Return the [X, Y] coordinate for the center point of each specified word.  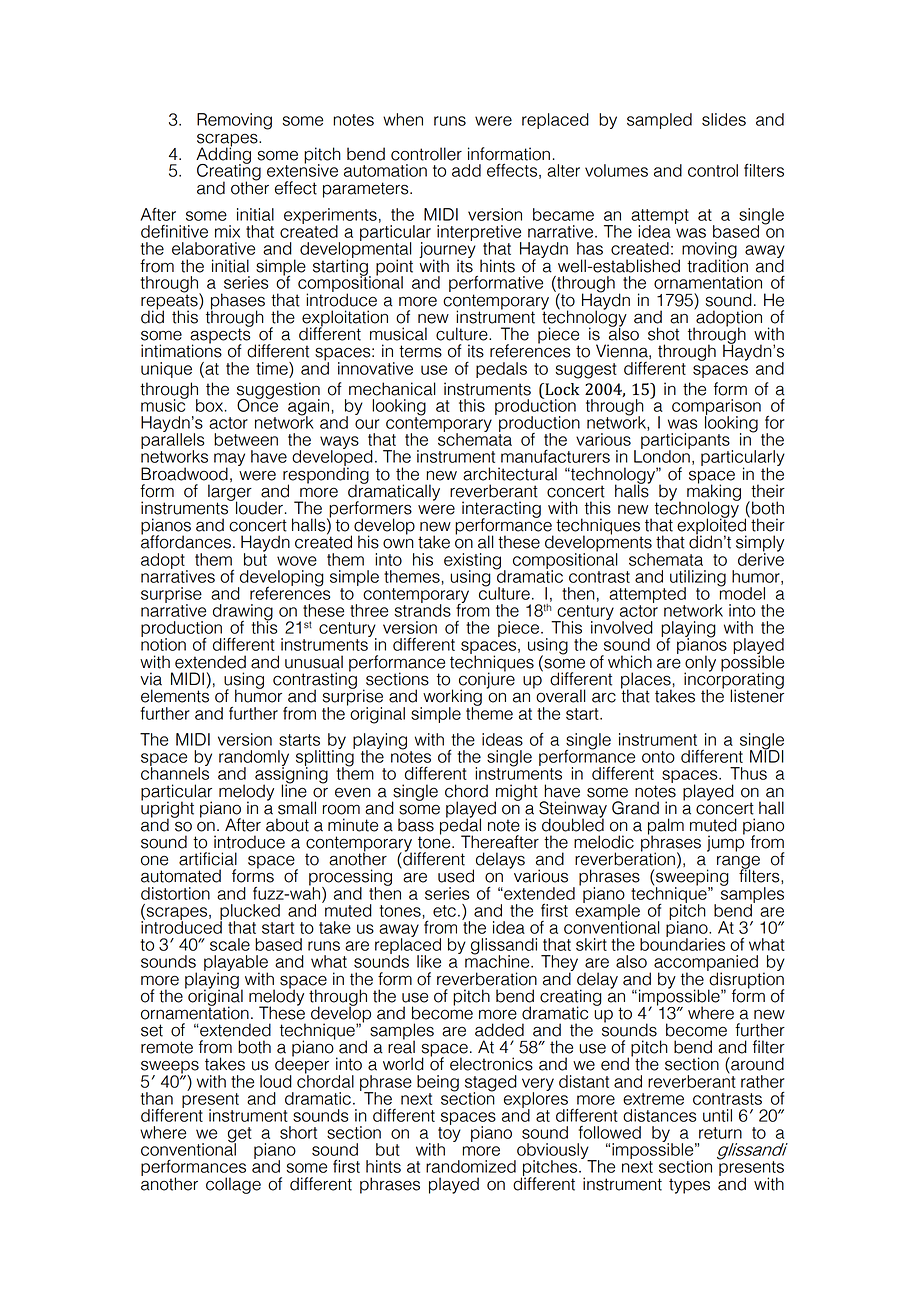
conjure [487, 680]
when [403, 119]
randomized [471, 1166]
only [700, 664]
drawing [243, 613]
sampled [659, 121]
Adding [223, 155]
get [240, 1135]
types [689, 1186]
